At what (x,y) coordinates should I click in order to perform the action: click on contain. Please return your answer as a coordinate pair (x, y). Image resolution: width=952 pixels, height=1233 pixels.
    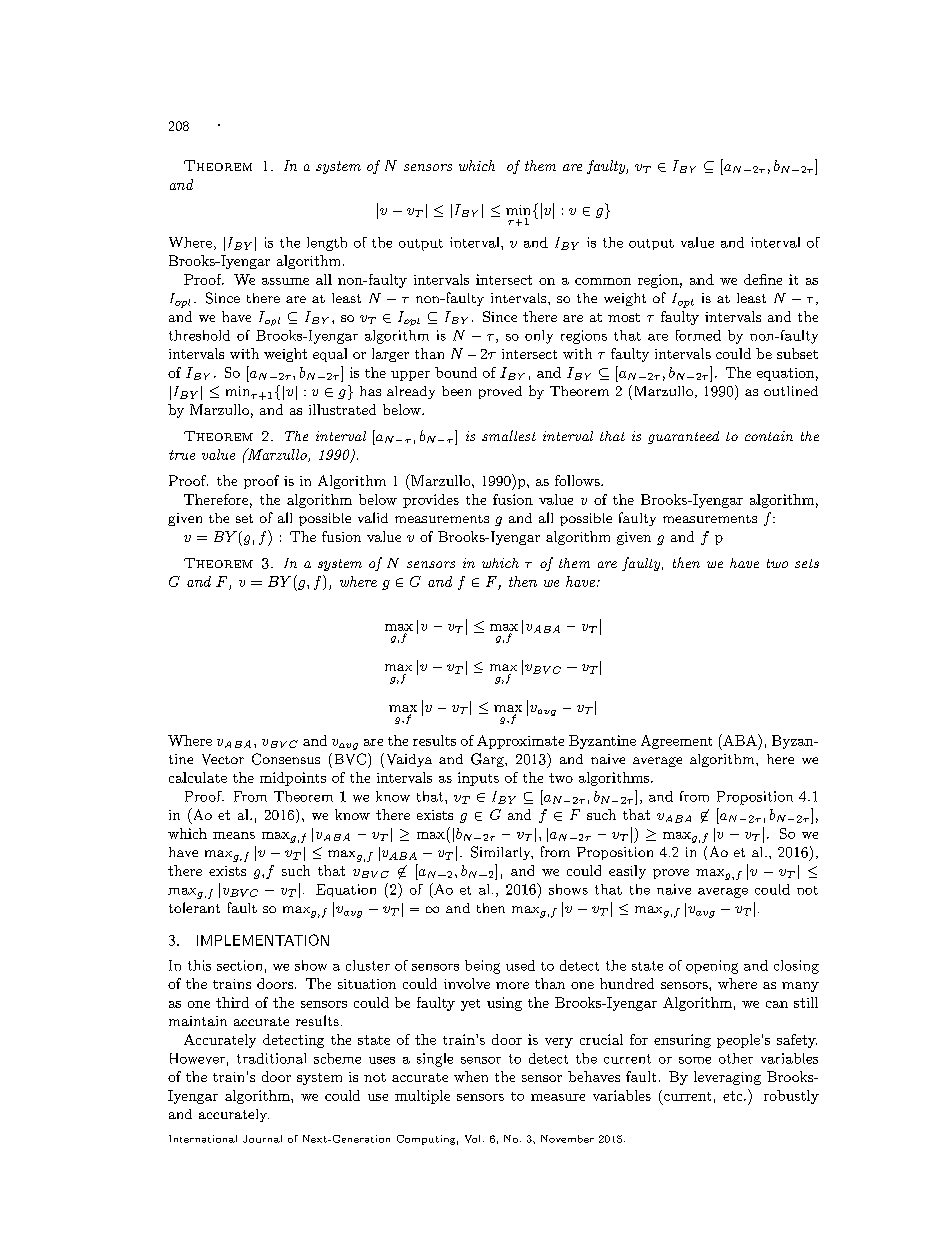
    Looking at the image, I should click on (769, 436).
